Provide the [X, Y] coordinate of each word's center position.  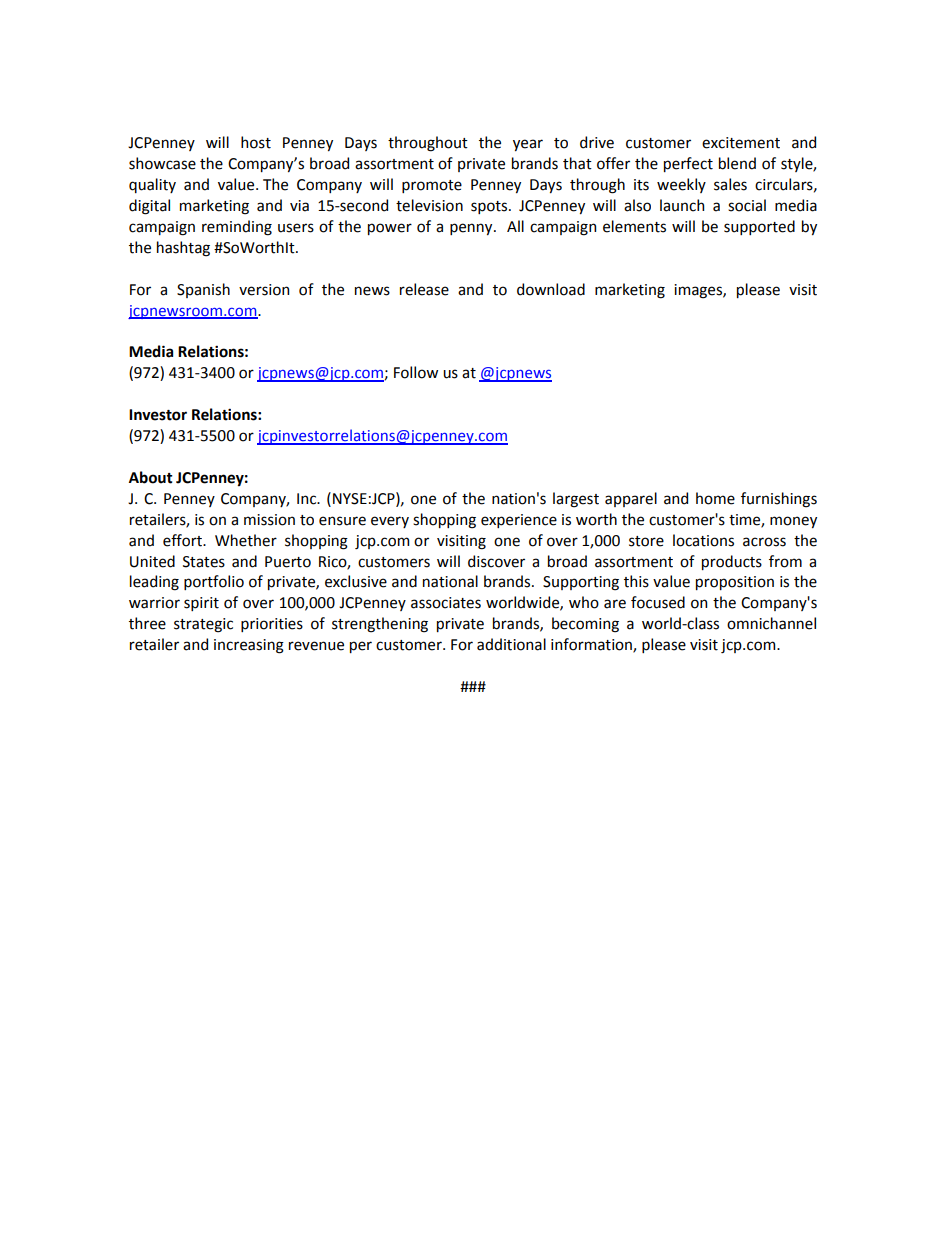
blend [737, 163]
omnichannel [771, 623]
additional [511, 644]
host [256, 142]
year [528, 145]
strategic [203, 625]
